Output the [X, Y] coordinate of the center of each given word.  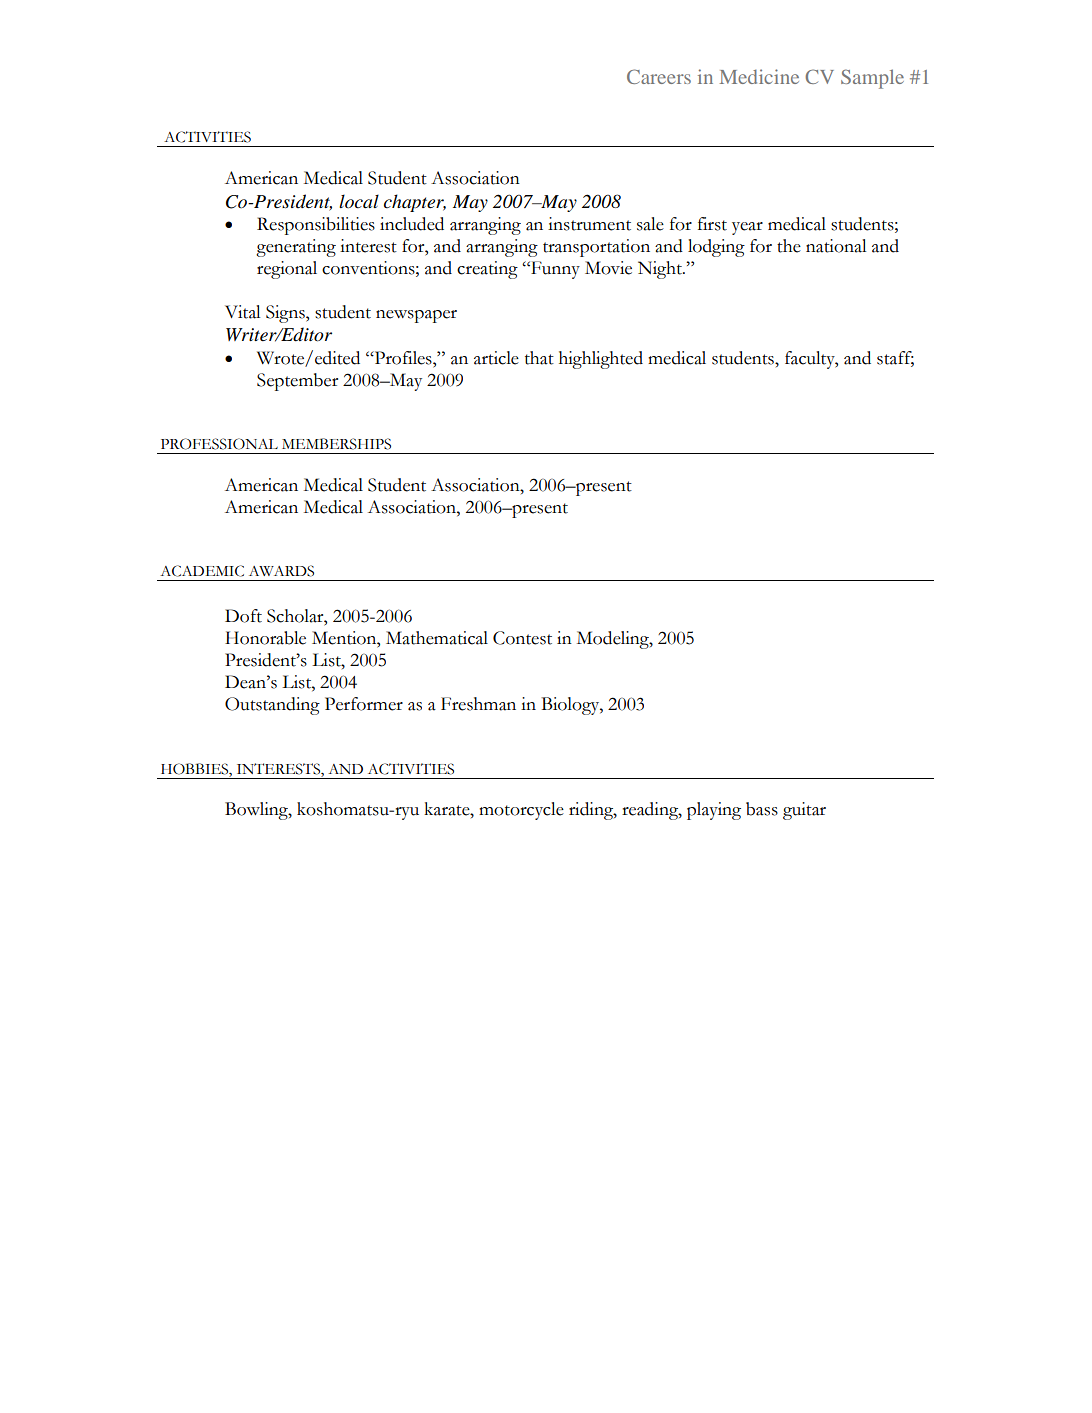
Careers [659, 76]
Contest [522, 638]
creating [487, 270]
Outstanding [272, 706]
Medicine [759, 76]
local [359, 201]
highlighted [601, 360]
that [539, 358]
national [836, 246]
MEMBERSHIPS [336, 444]
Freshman [478, 704]
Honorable [265, 638]
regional [287, 270]
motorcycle [521, 811]
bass [762, 809]
